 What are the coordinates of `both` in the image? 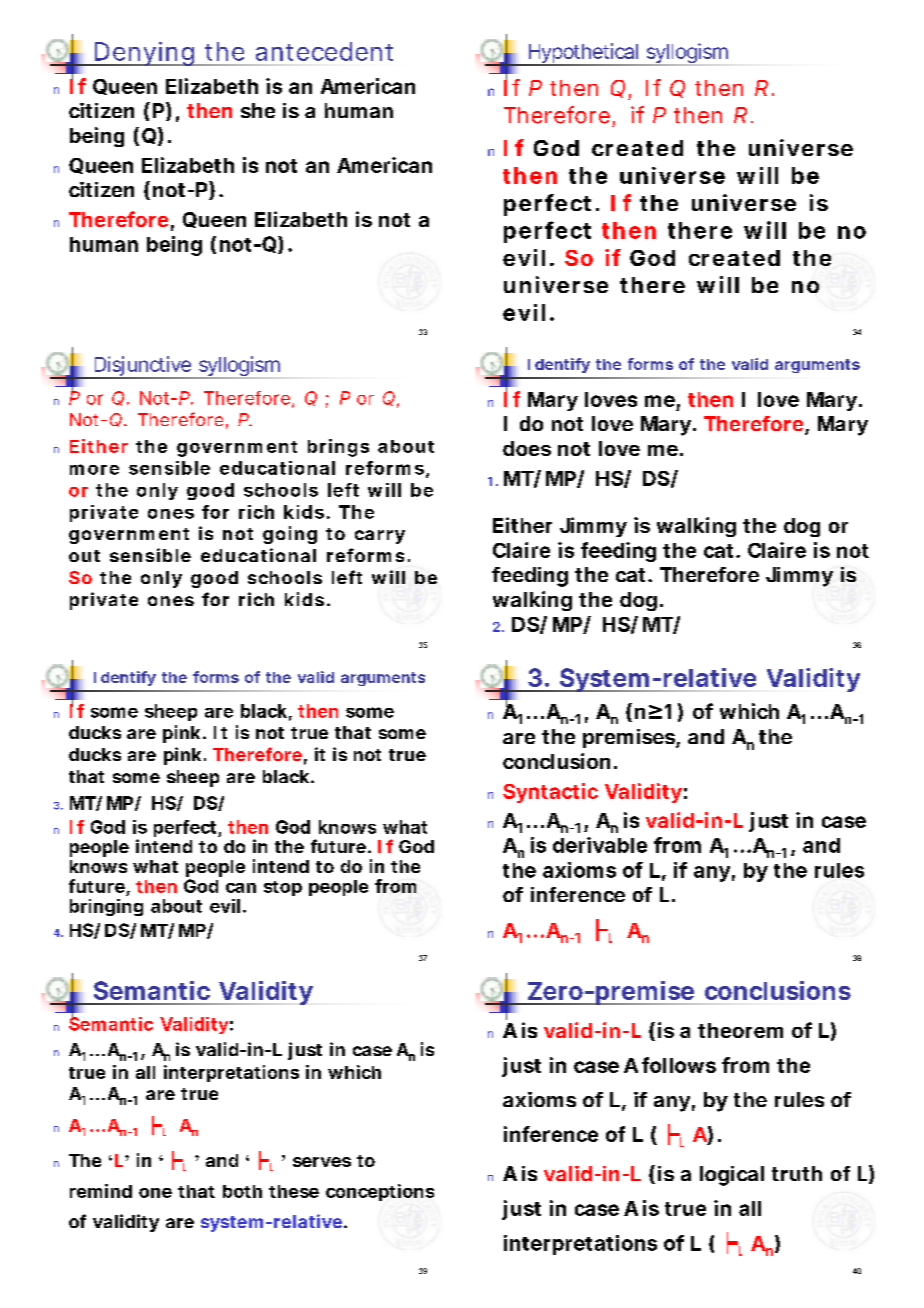 It's located at (242, 1191).
